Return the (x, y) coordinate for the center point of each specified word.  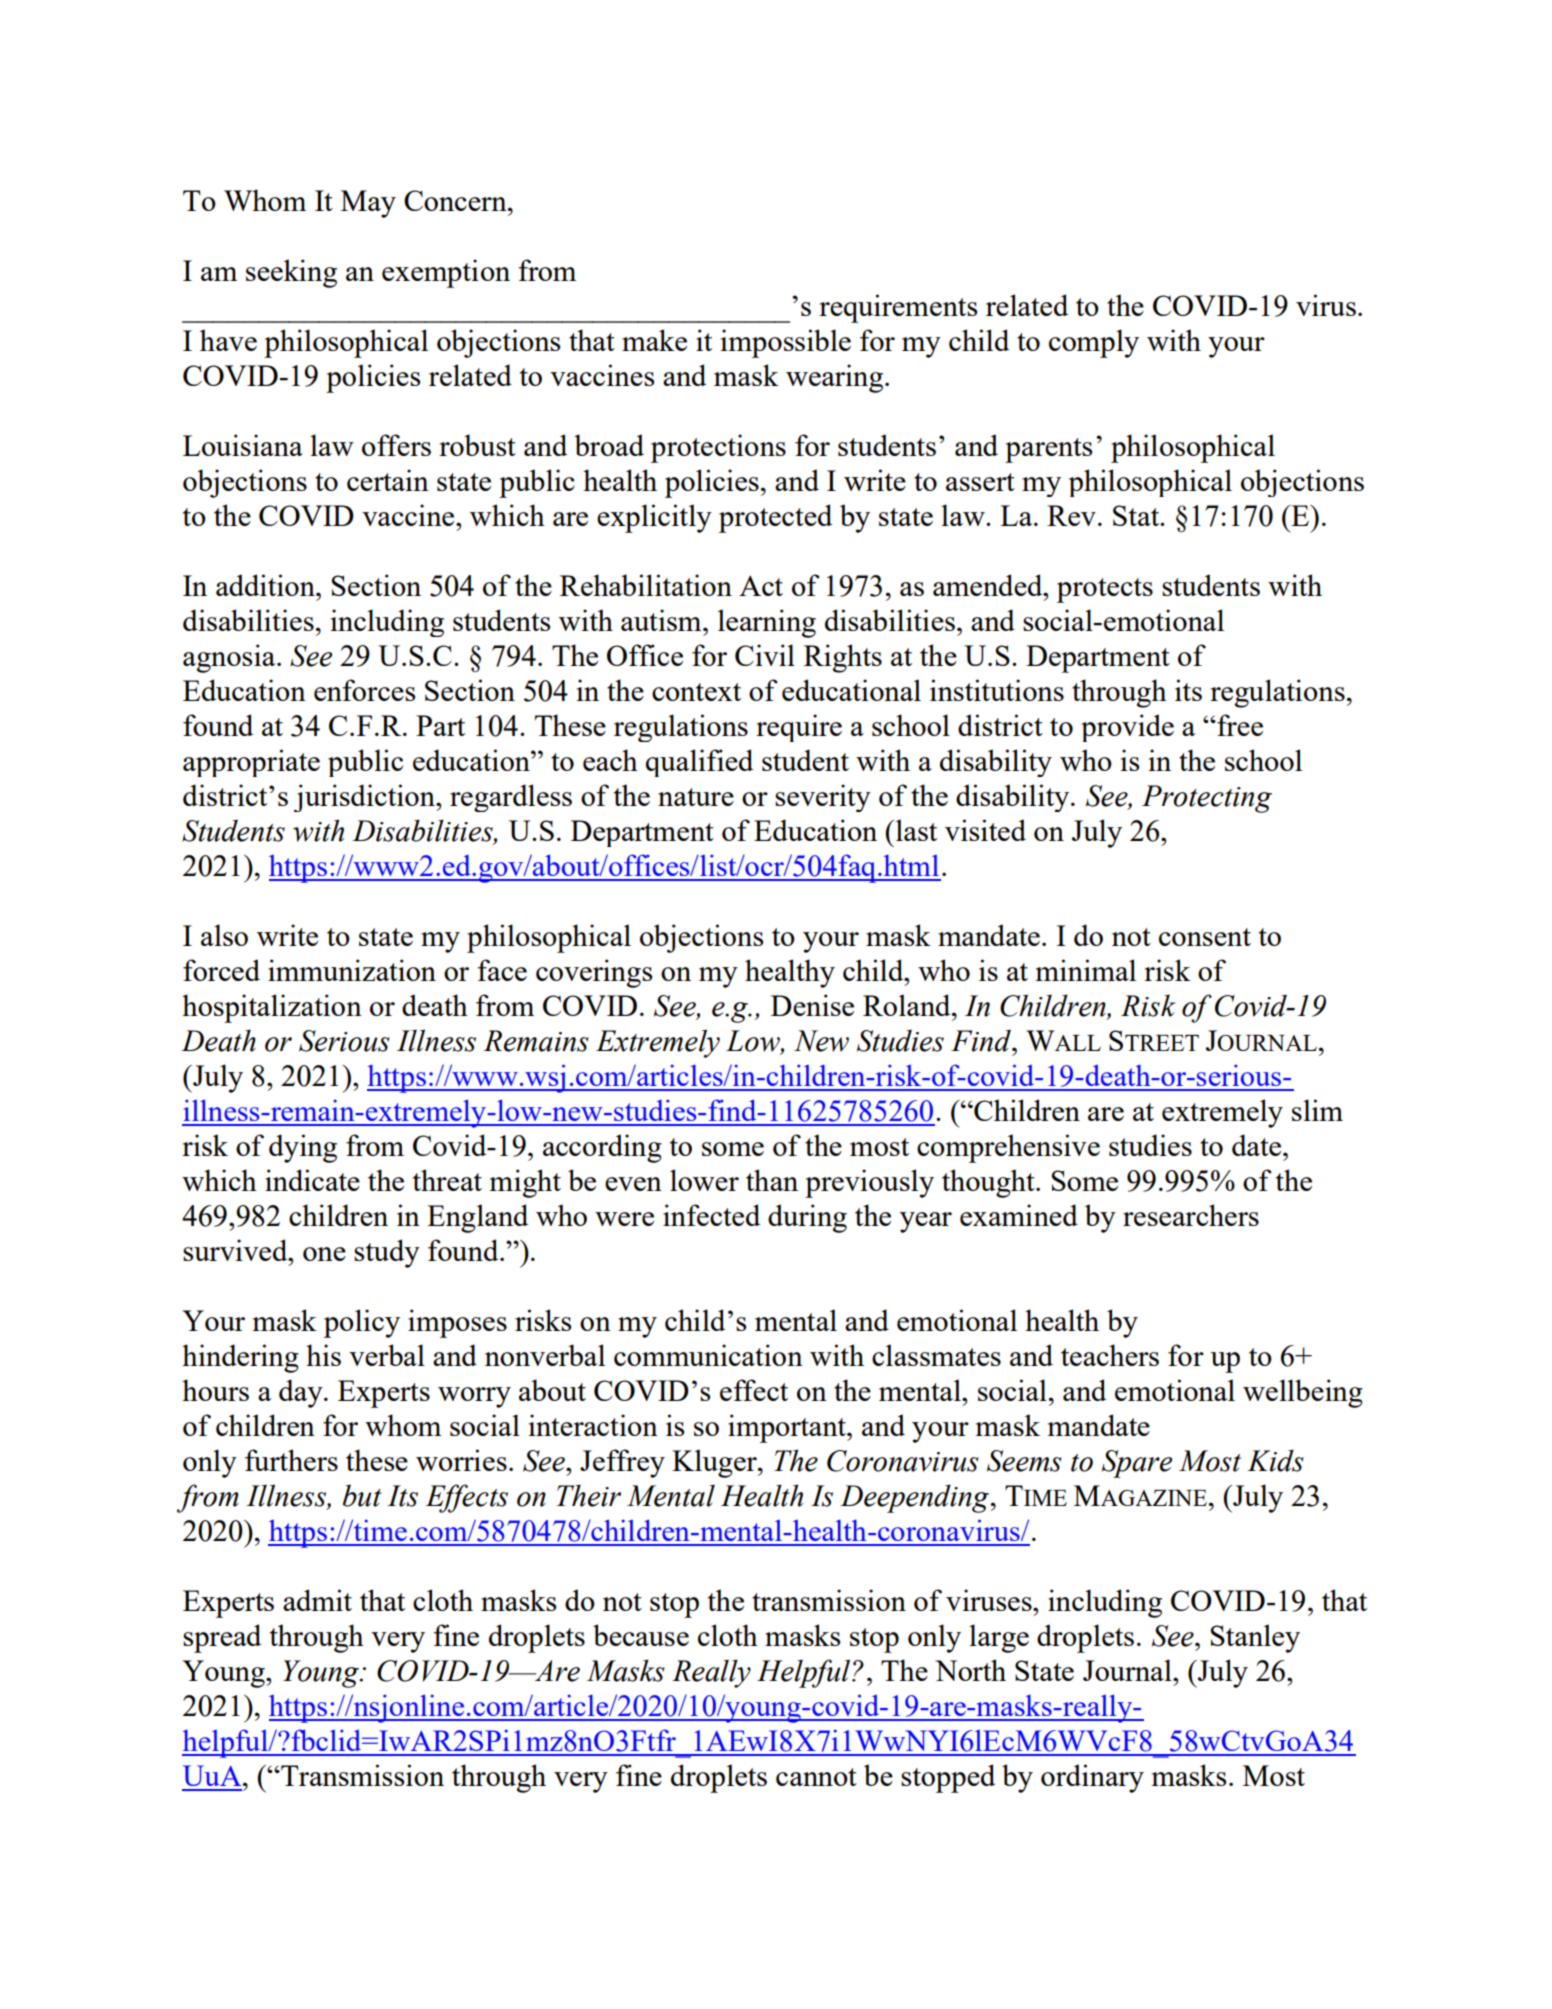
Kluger (715, 1463)
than (772, 1180)
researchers (1191, 1215)
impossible (786, 343)
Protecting (1207, 799)
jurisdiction (365, 798)
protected (775, 518)
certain (388, 480)
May (368, 204)
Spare (1137, 1464)
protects (1105, 590)
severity (823, 798)
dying (303, 1148)
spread (222, 1638)
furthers (291, 1460)
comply (1094, 343)
